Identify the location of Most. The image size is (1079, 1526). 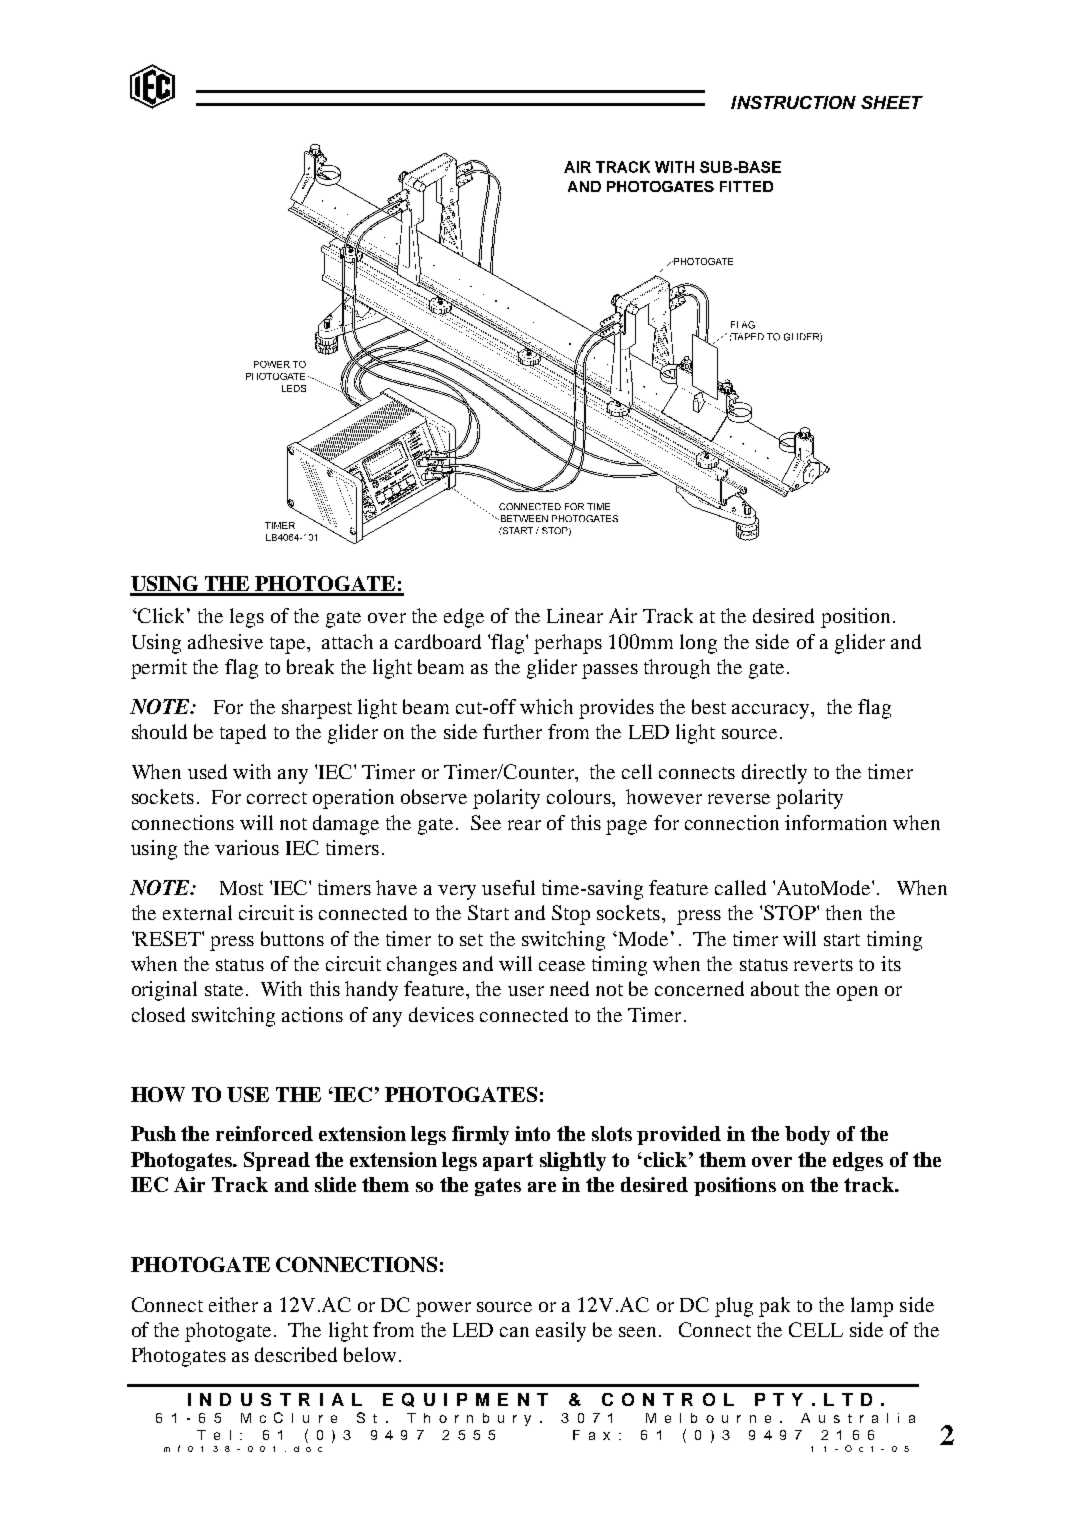
(241, 888).
